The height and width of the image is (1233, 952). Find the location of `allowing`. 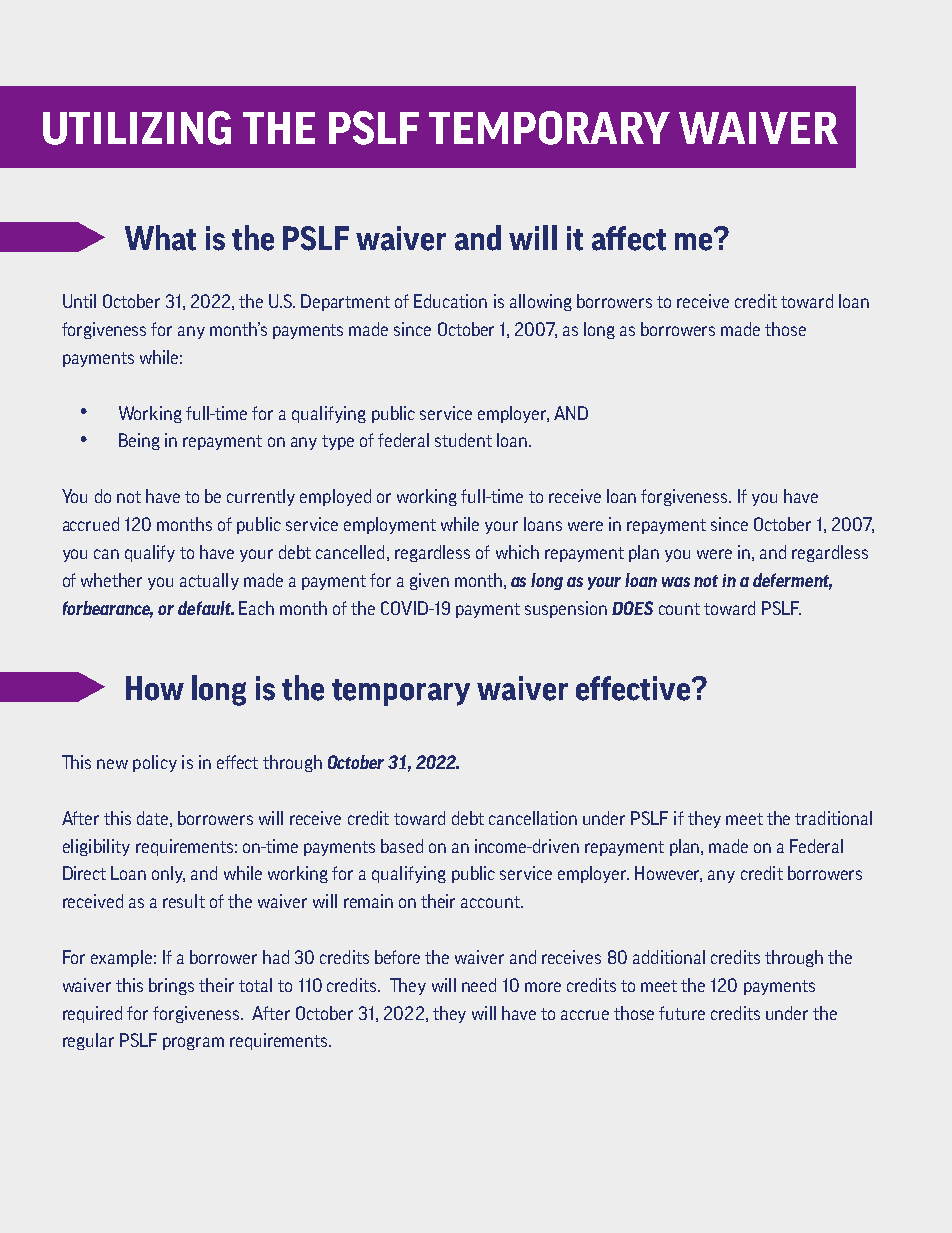

allowing is located at coordinates (541, 302).
